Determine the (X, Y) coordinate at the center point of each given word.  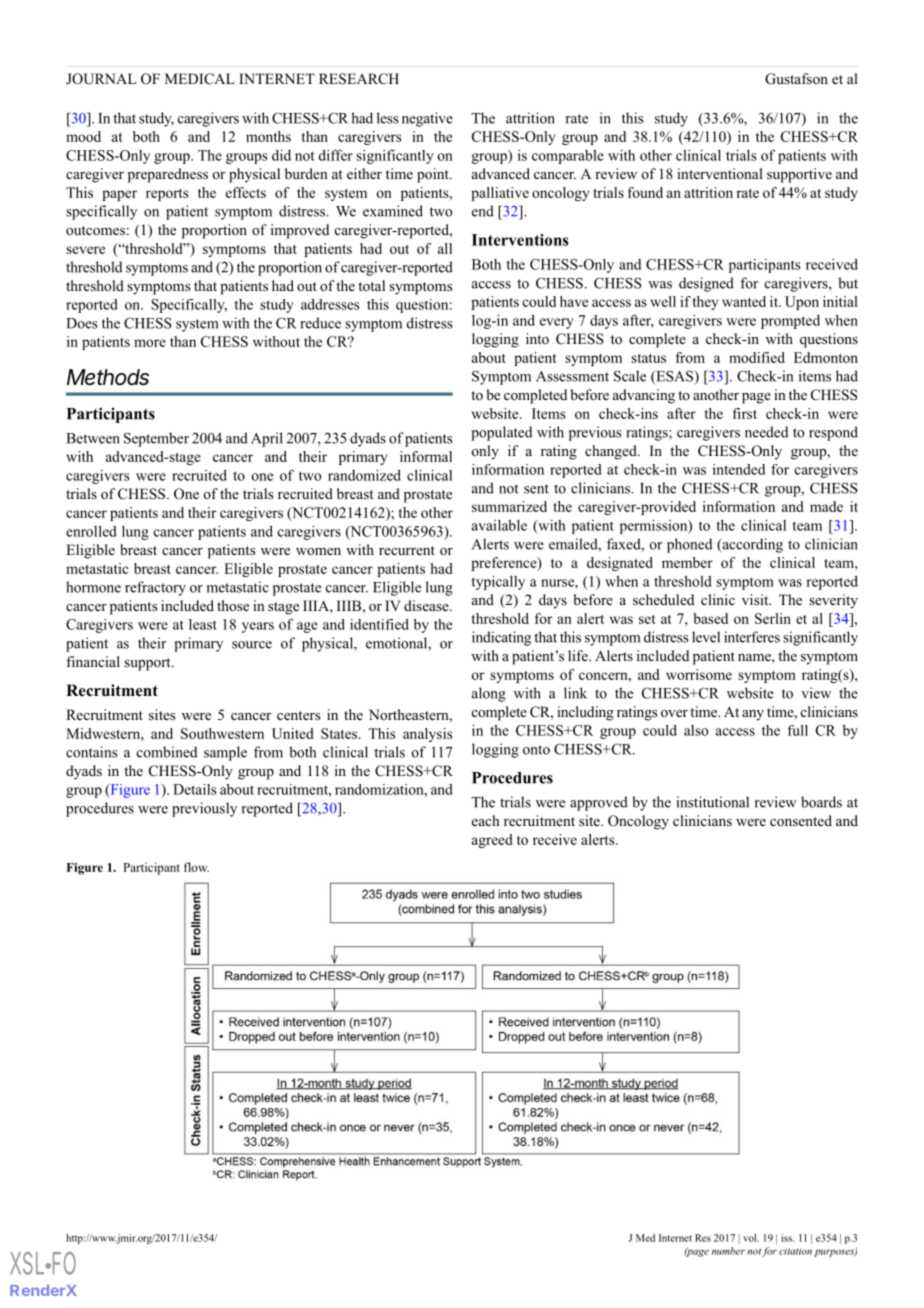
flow (196, 867)
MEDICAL (200, 79)
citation (795, 1251)
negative (427, 119)
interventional (720, 173)
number (728, 1251)
